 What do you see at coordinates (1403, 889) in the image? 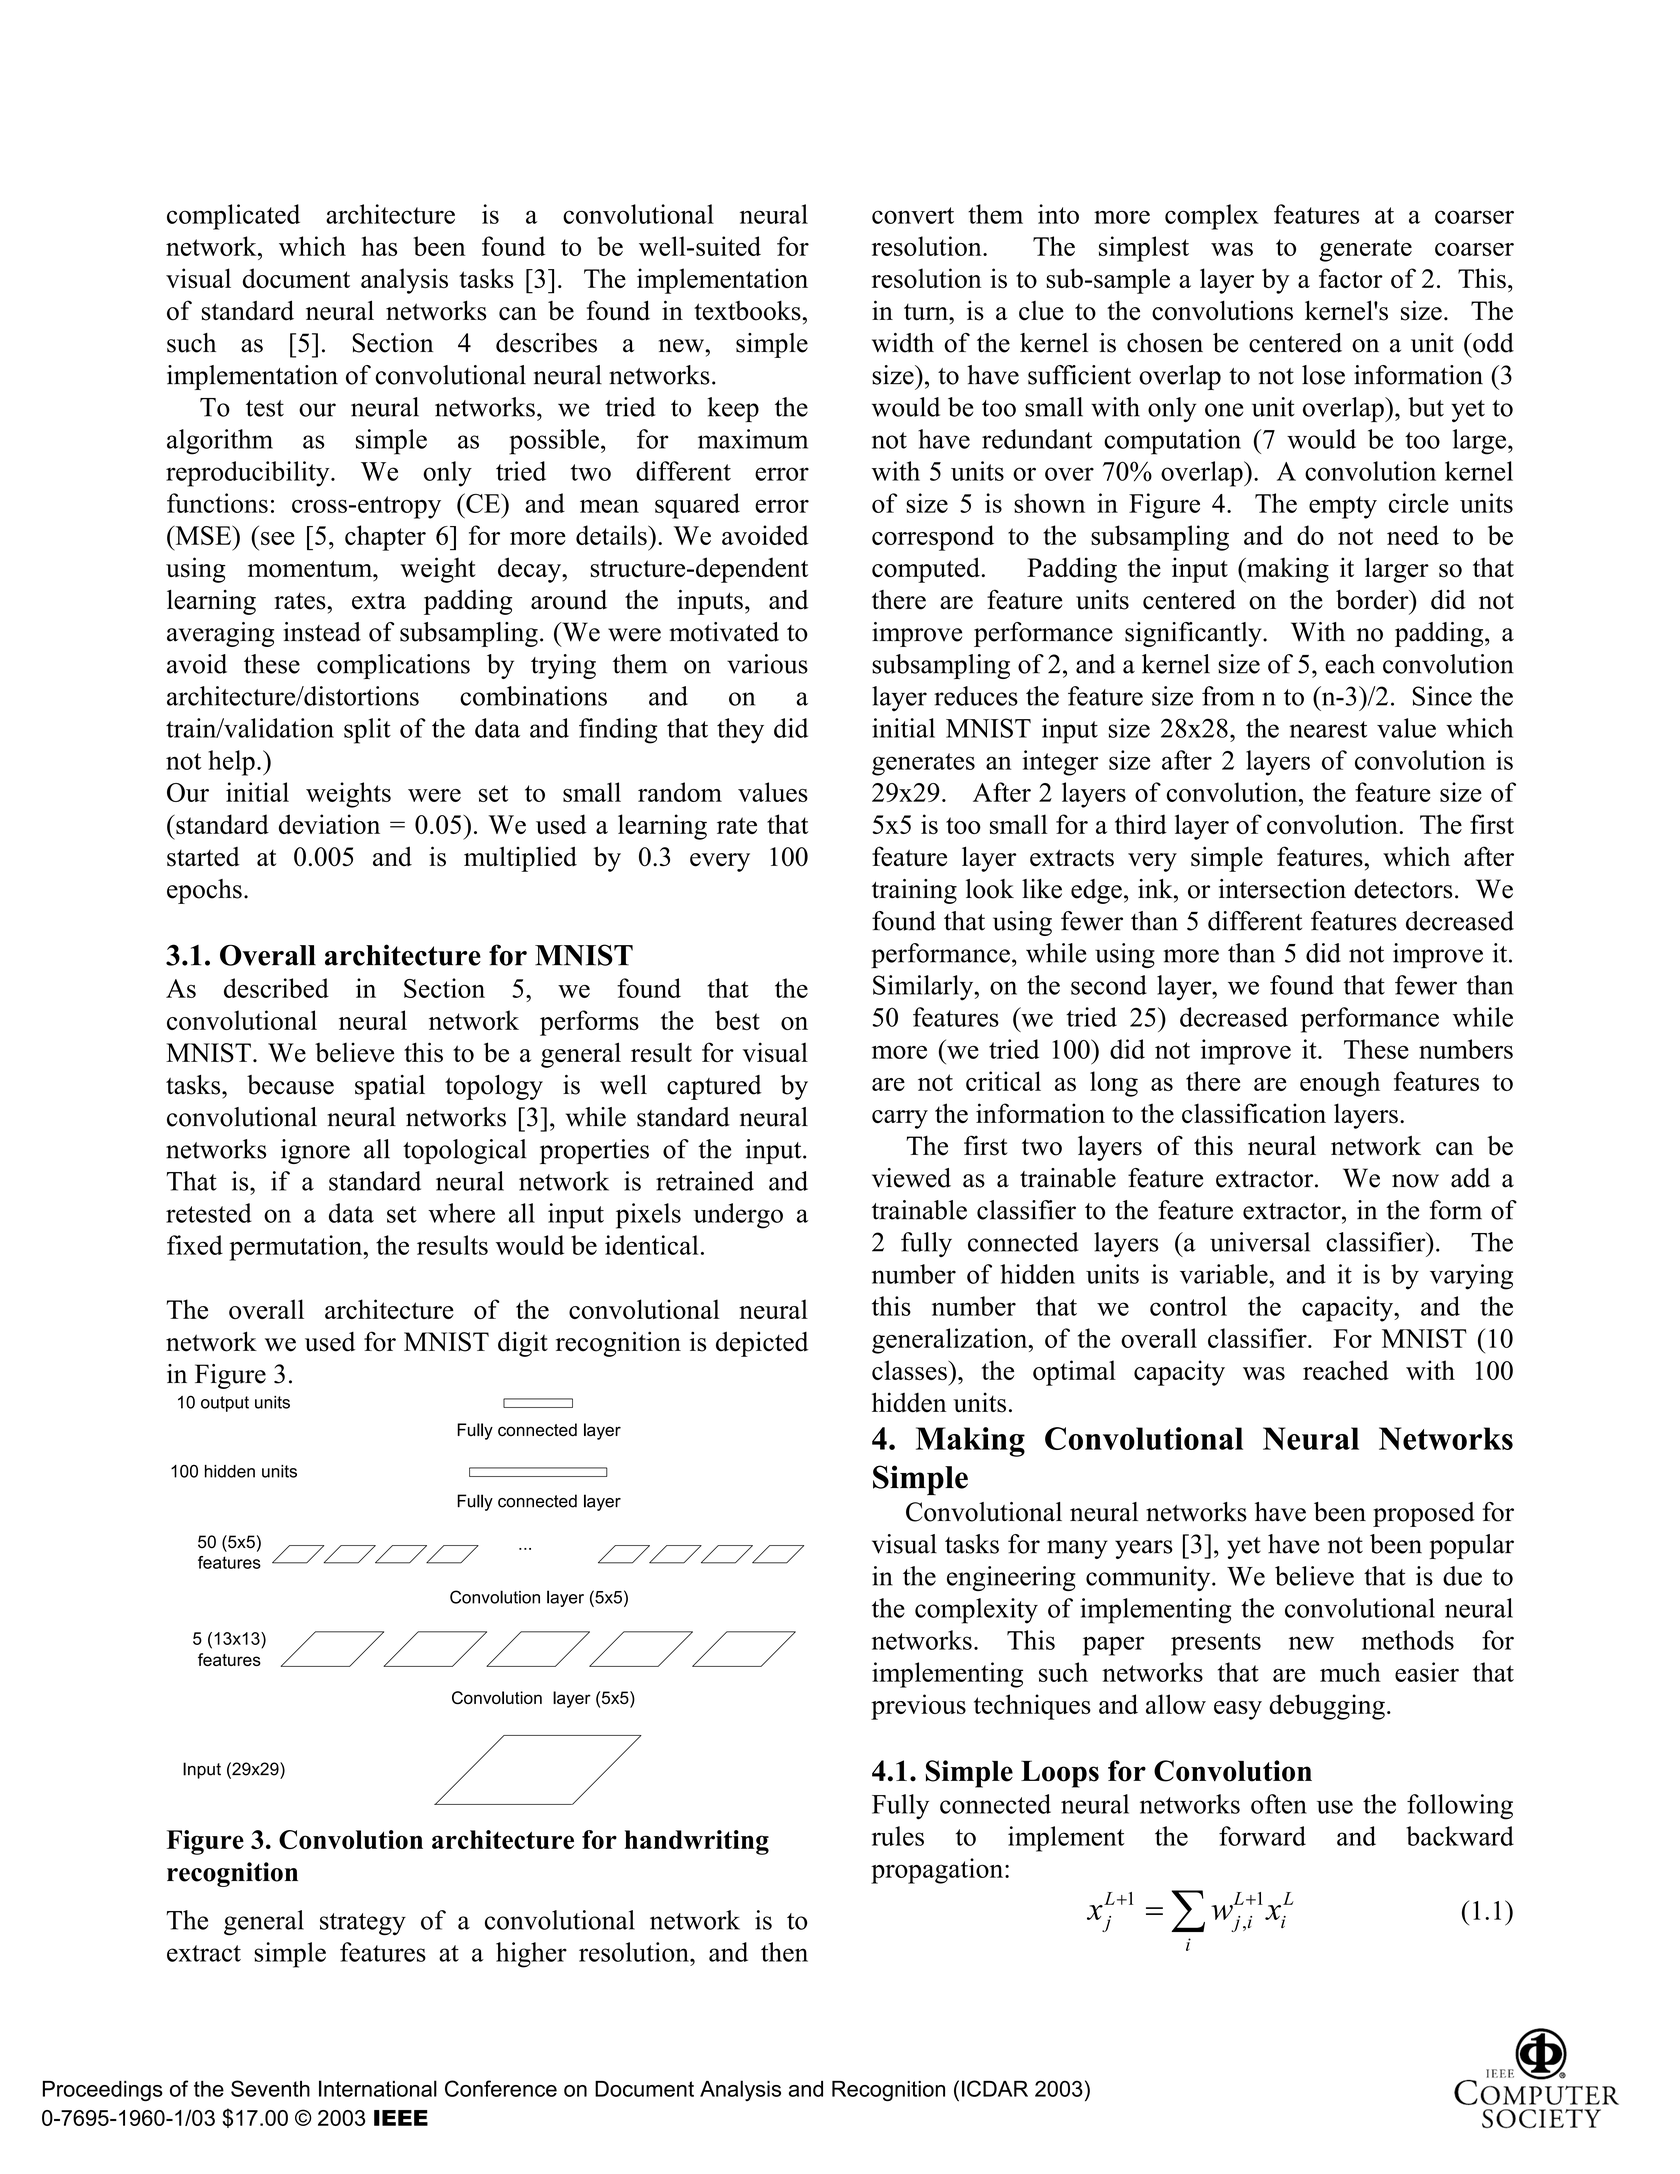
I see `detectors` at bounding box center [1403, 889].
